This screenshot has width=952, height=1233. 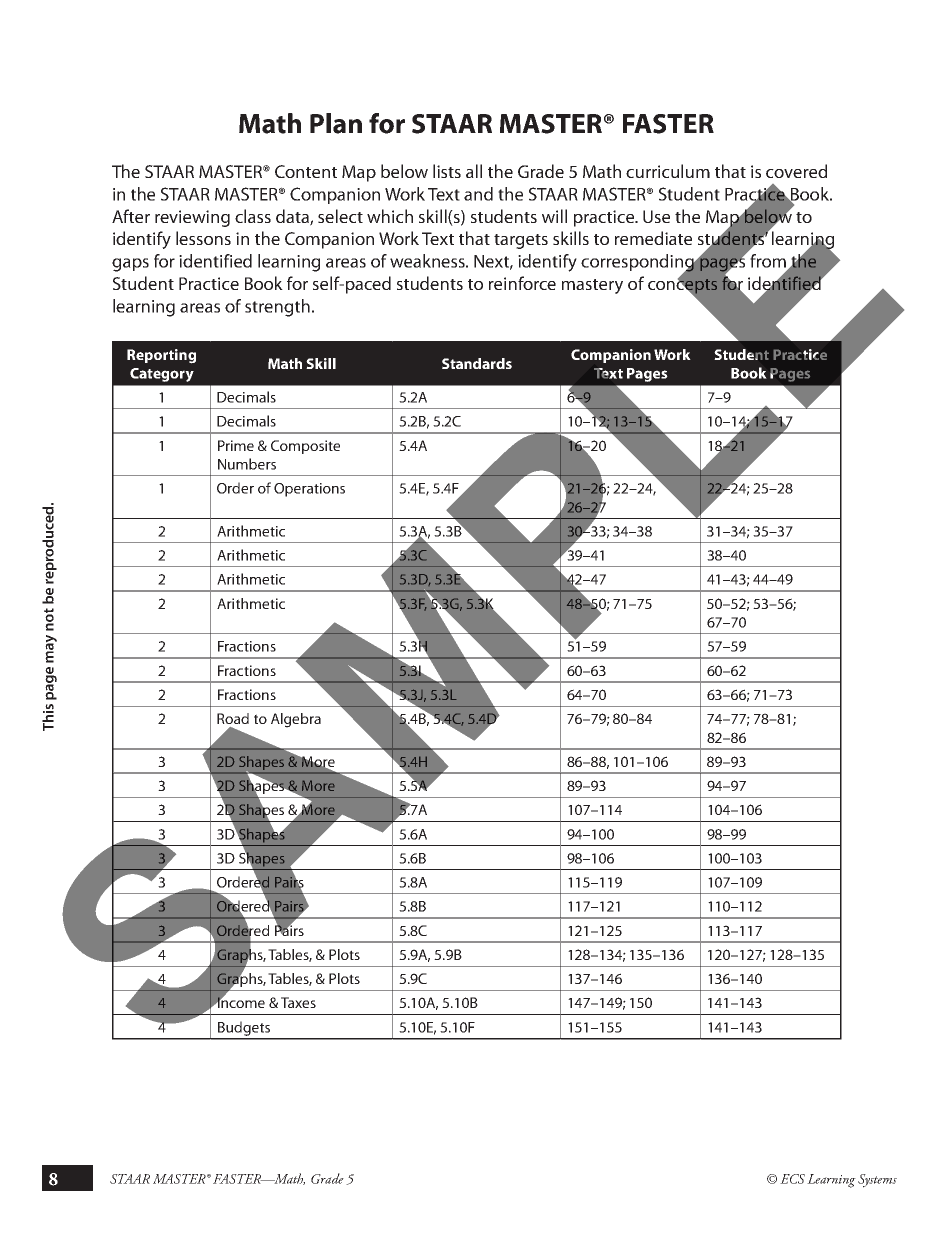 What do you see at coordinates (305, 447) in the screenshot?
I see `Composite` at bounding box center [305, 447].
